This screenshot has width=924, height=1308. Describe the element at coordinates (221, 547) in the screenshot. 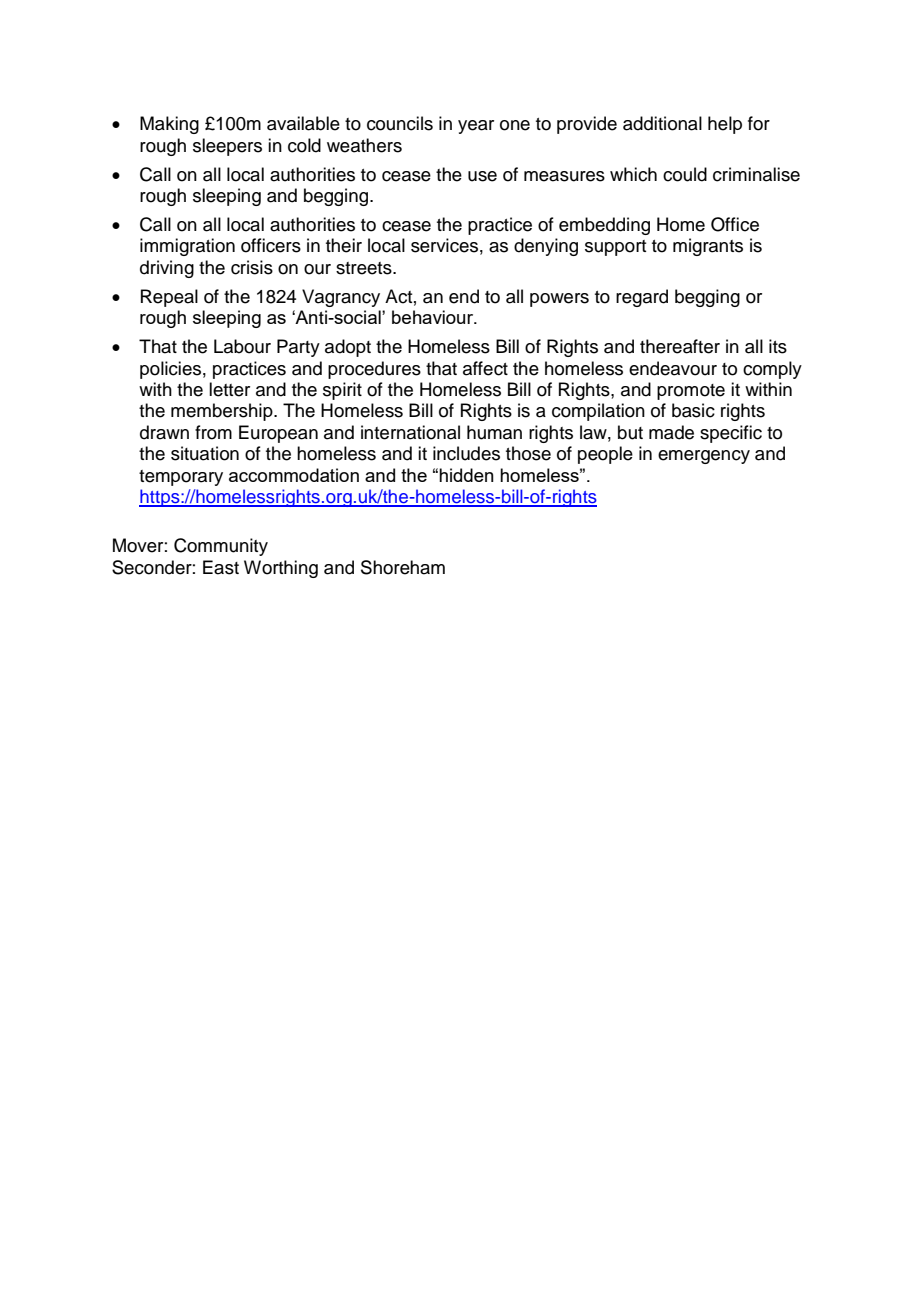

I see `Community` at that location.
